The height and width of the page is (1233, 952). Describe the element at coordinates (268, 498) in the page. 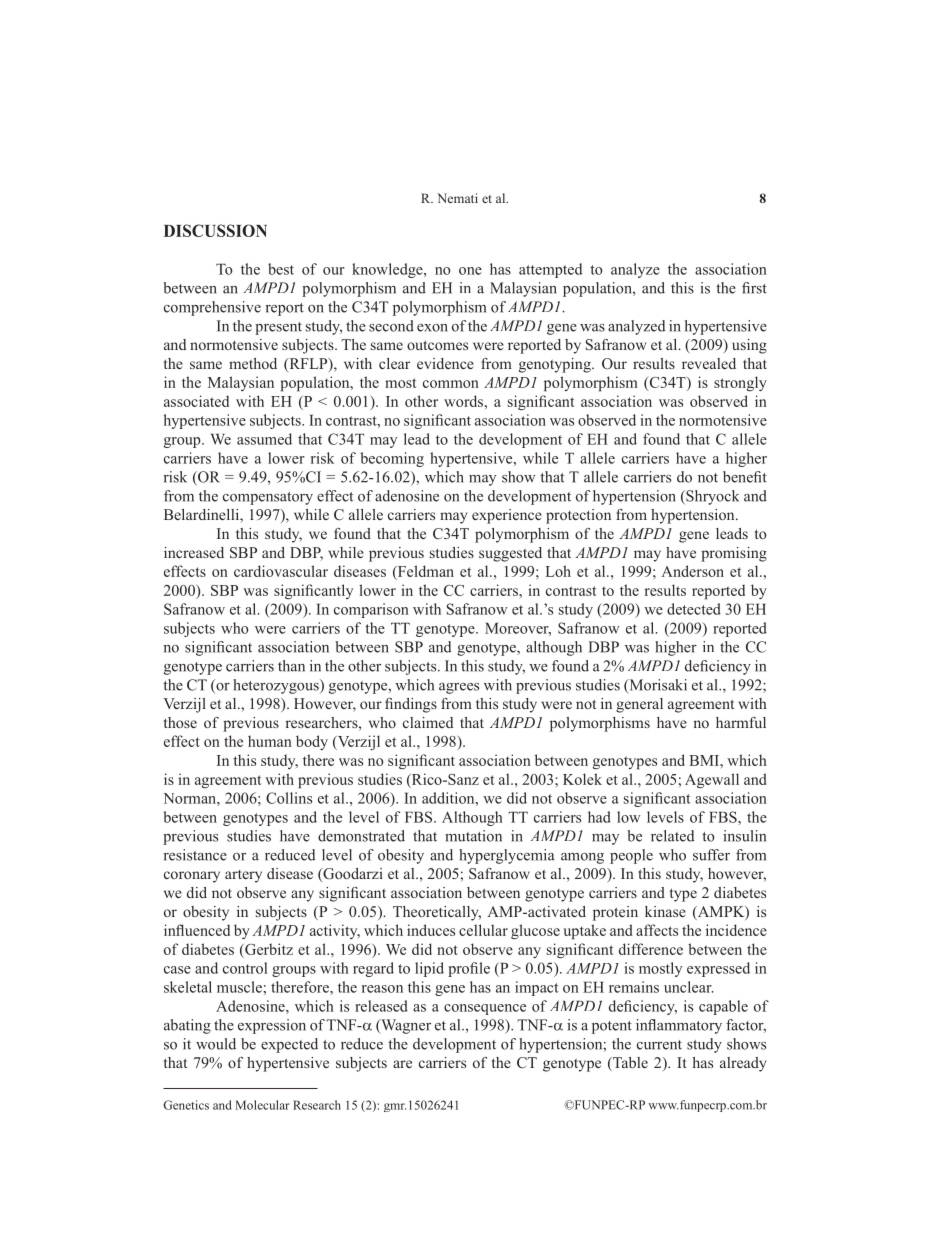

I see `compensatory` at that location.
